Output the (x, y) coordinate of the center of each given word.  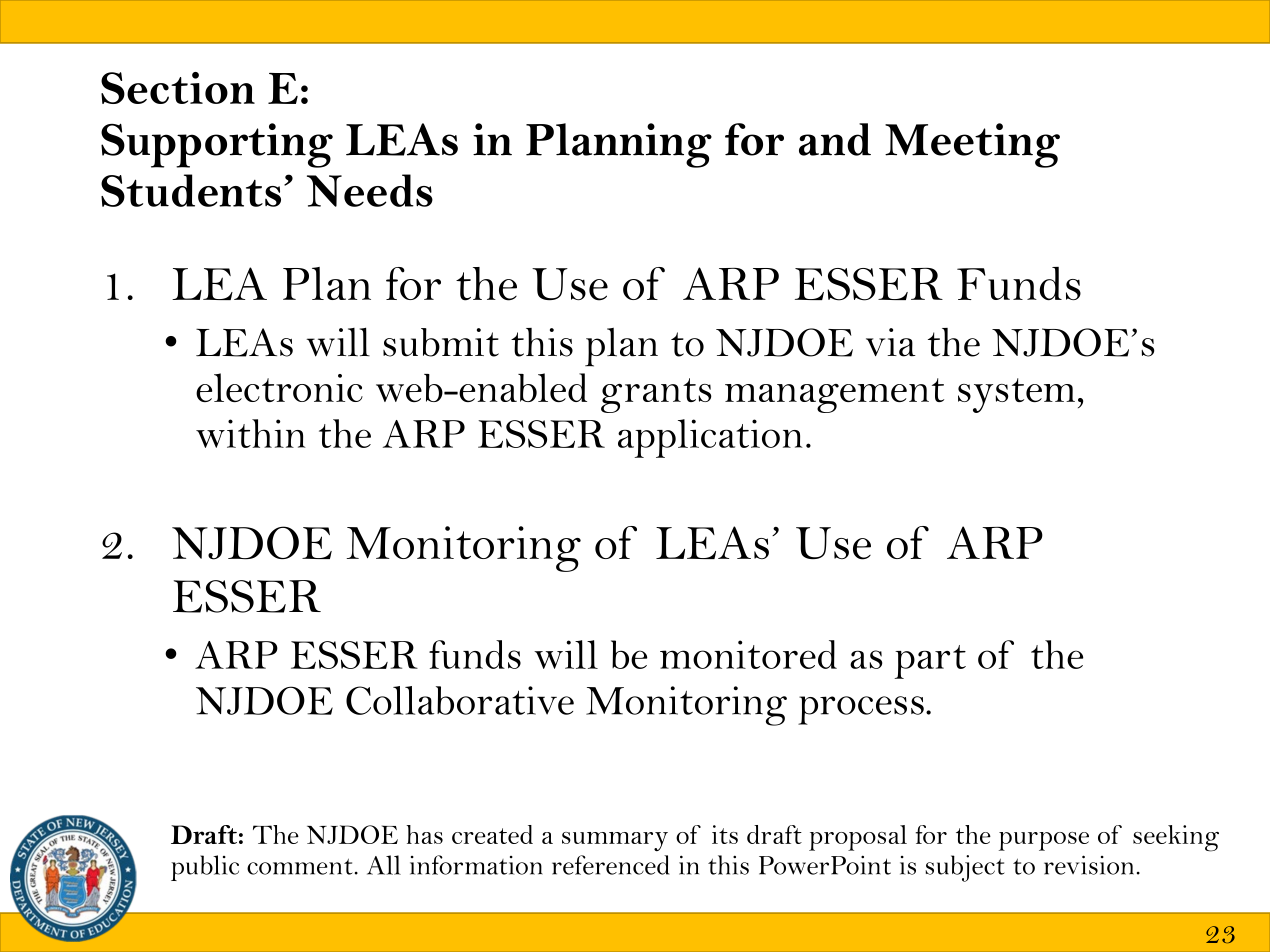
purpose (1044, 841)
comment (300, 866)
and (835, 139)
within (251, 433)
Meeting (972, 145)
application (710, 438)
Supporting (217, 145)
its (725, 834)
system (1016, 395)
